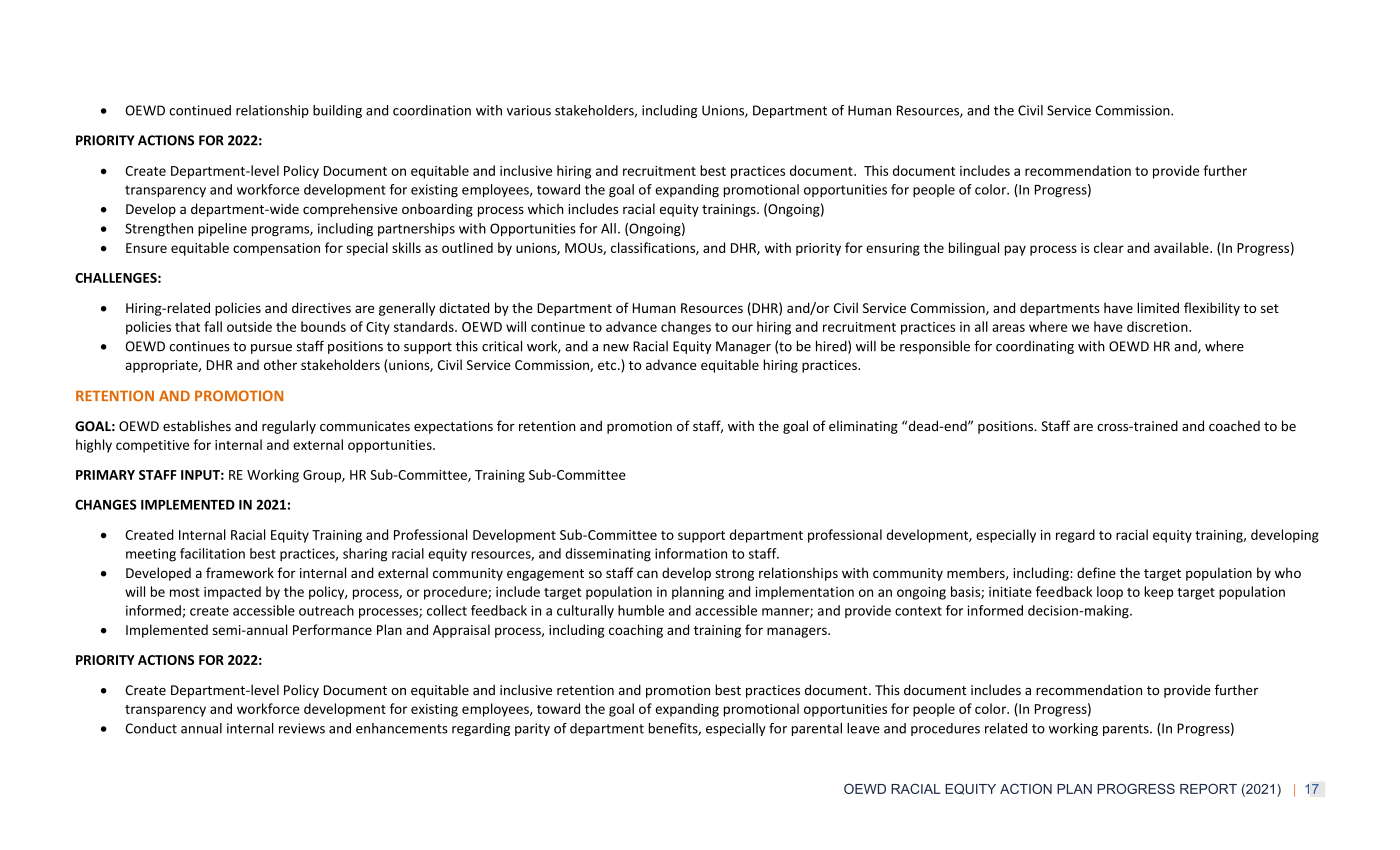  Describe the element at coordinates (302, 728) in the screenshot. I see `reviews` at that location.
